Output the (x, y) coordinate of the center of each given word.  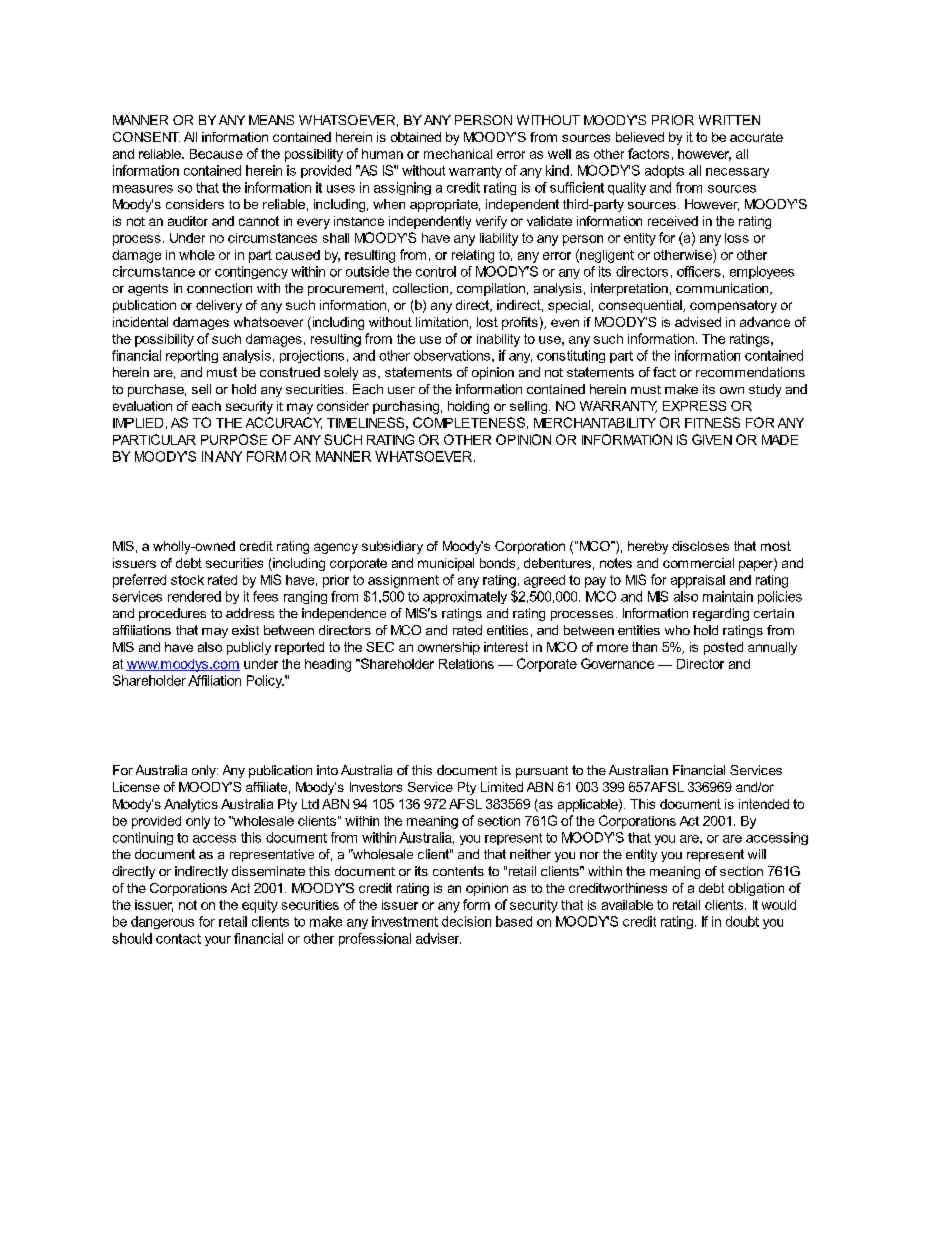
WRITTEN (729, 120)
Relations (466, 664)
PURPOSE (234, 439)
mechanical (458, 154)
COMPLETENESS (469, 422)
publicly (249, 648)
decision (466, 921)
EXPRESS (694, 406)
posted (723, 648)
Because (216, 154)
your (218, 941)
